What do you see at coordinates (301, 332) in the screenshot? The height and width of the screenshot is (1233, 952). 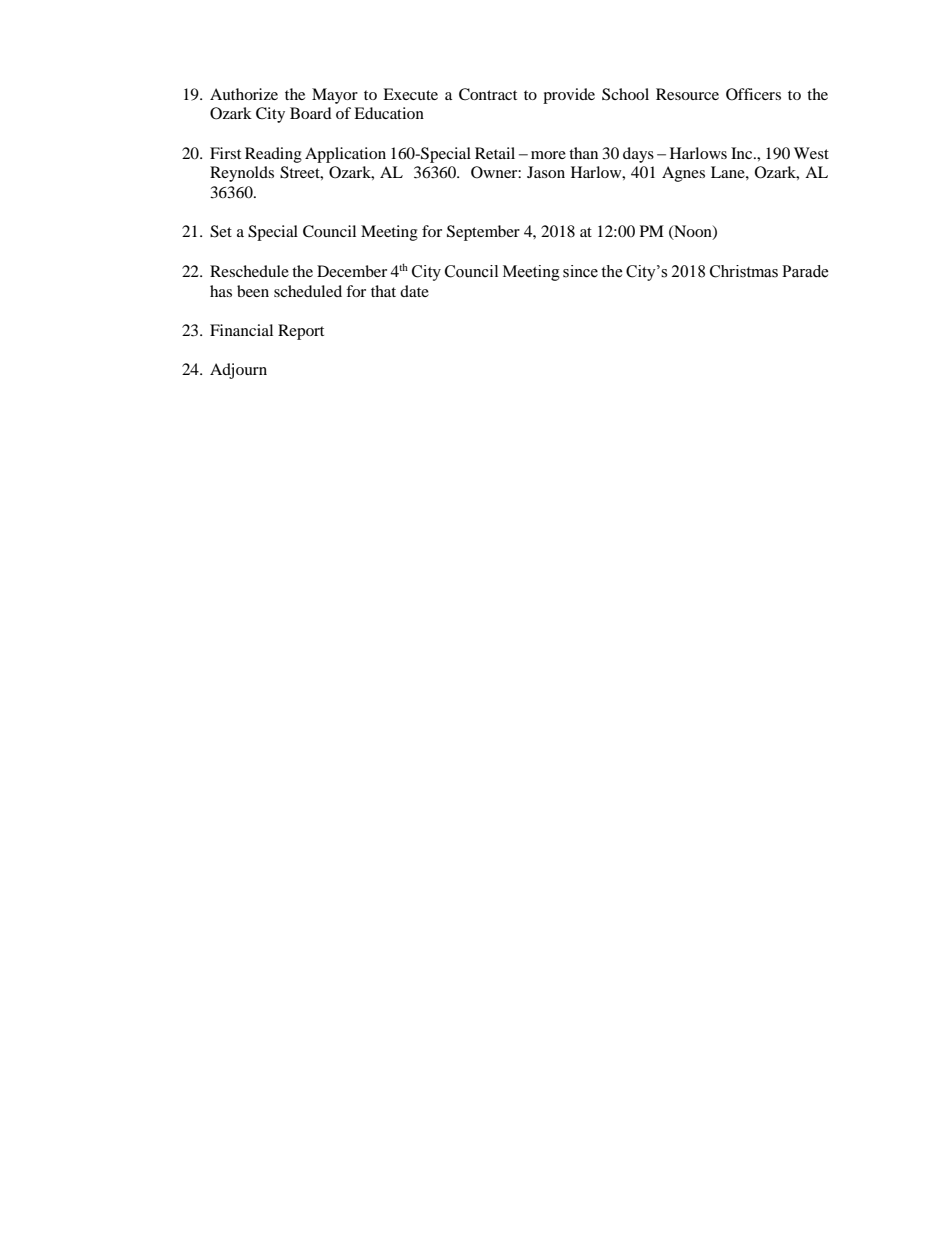 I see `Report` at bounding box center [301, 332].
